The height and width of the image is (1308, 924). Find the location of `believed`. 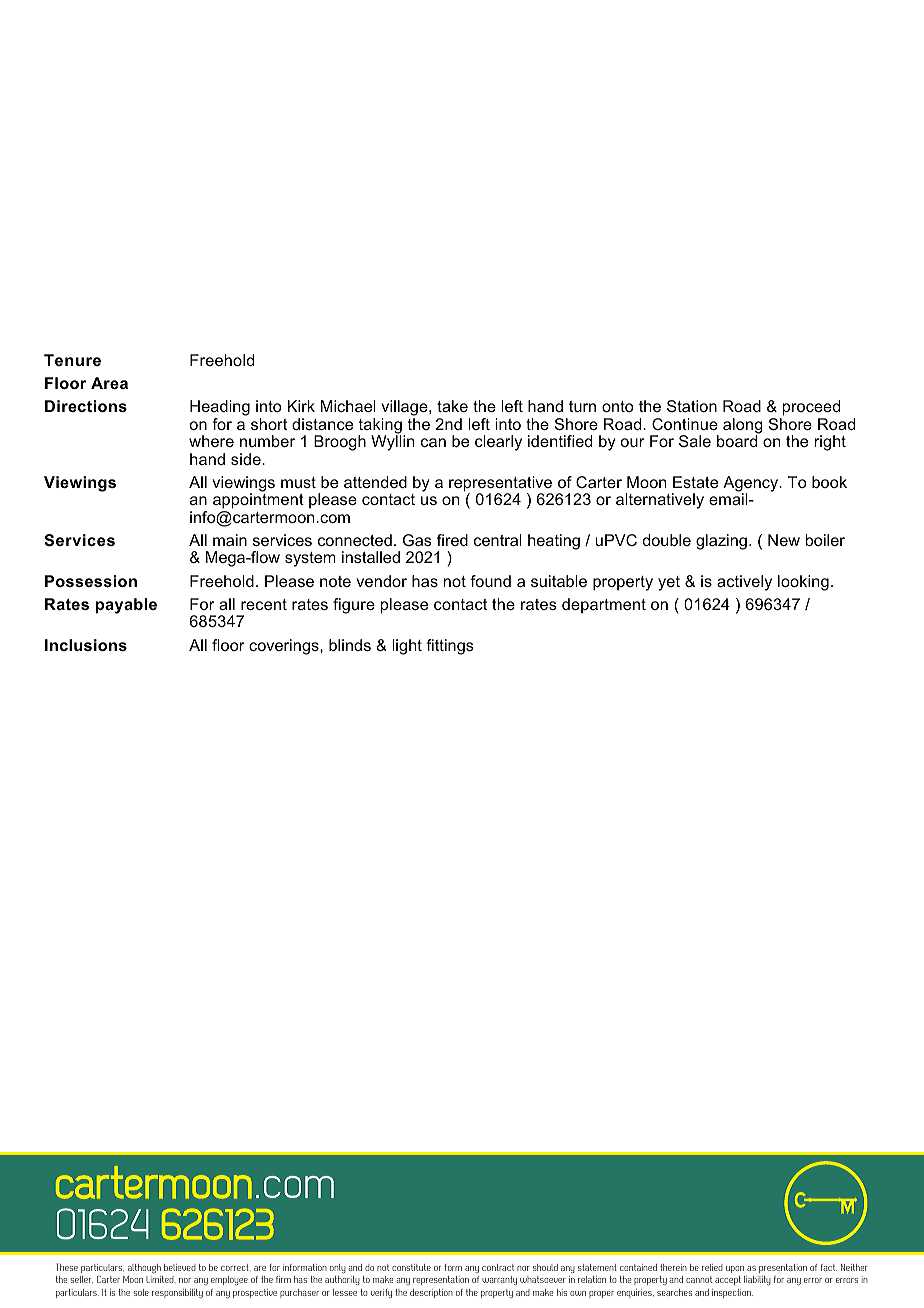

believed is located at coordinates (180, 1267).
